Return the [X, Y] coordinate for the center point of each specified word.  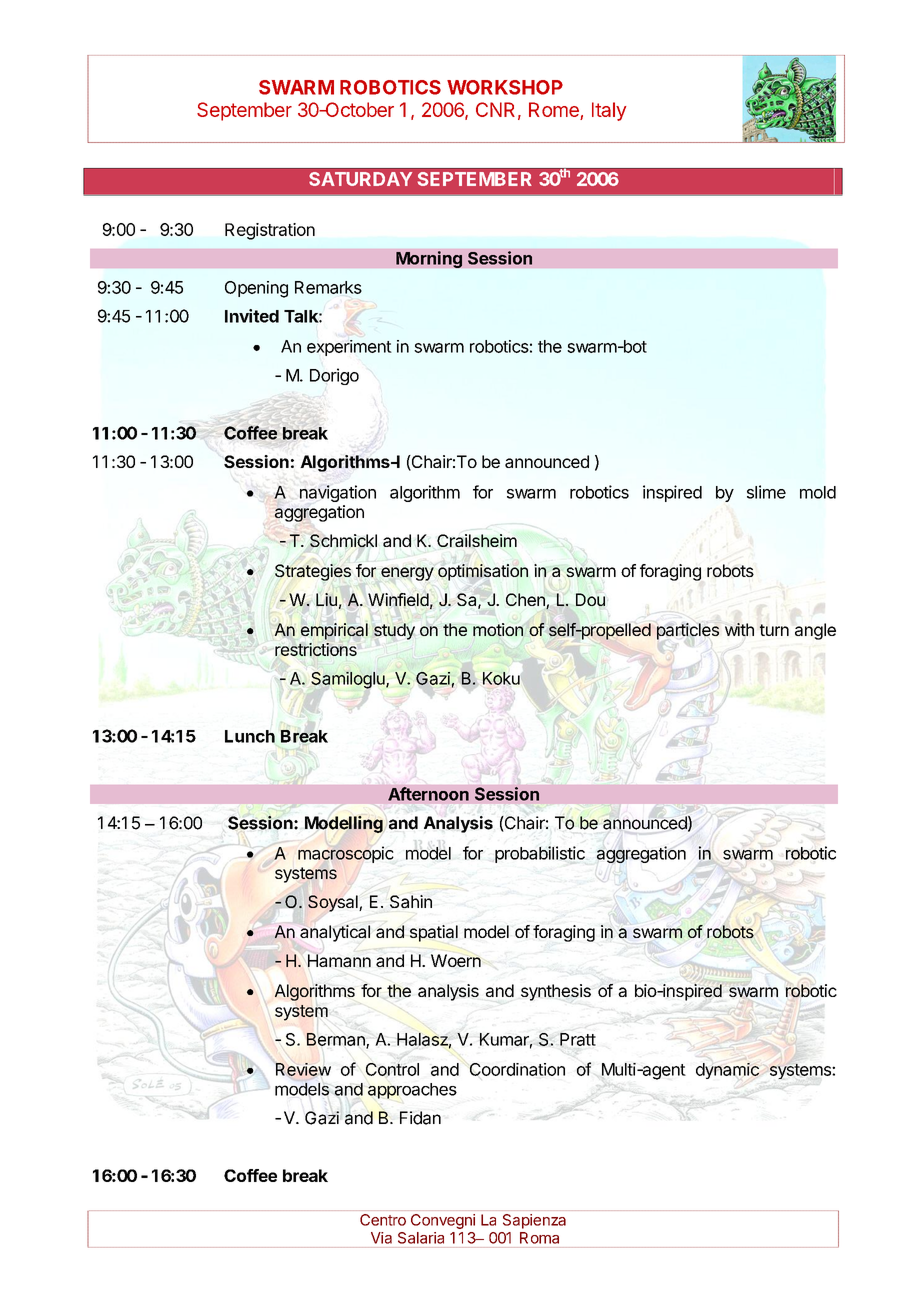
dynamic [727, 1071]
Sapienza [534, 1221]
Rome [554, 109]
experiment [349, 348]
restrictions [316, 649]
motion [498, 629]
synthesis [556, 992]
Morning [429, 259]
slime [766, 492]
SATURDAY [360, 179]
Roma [539, 1238]
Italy [609, 111]
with [739, 629]
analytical [335, 933]
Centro [383, 1220]
